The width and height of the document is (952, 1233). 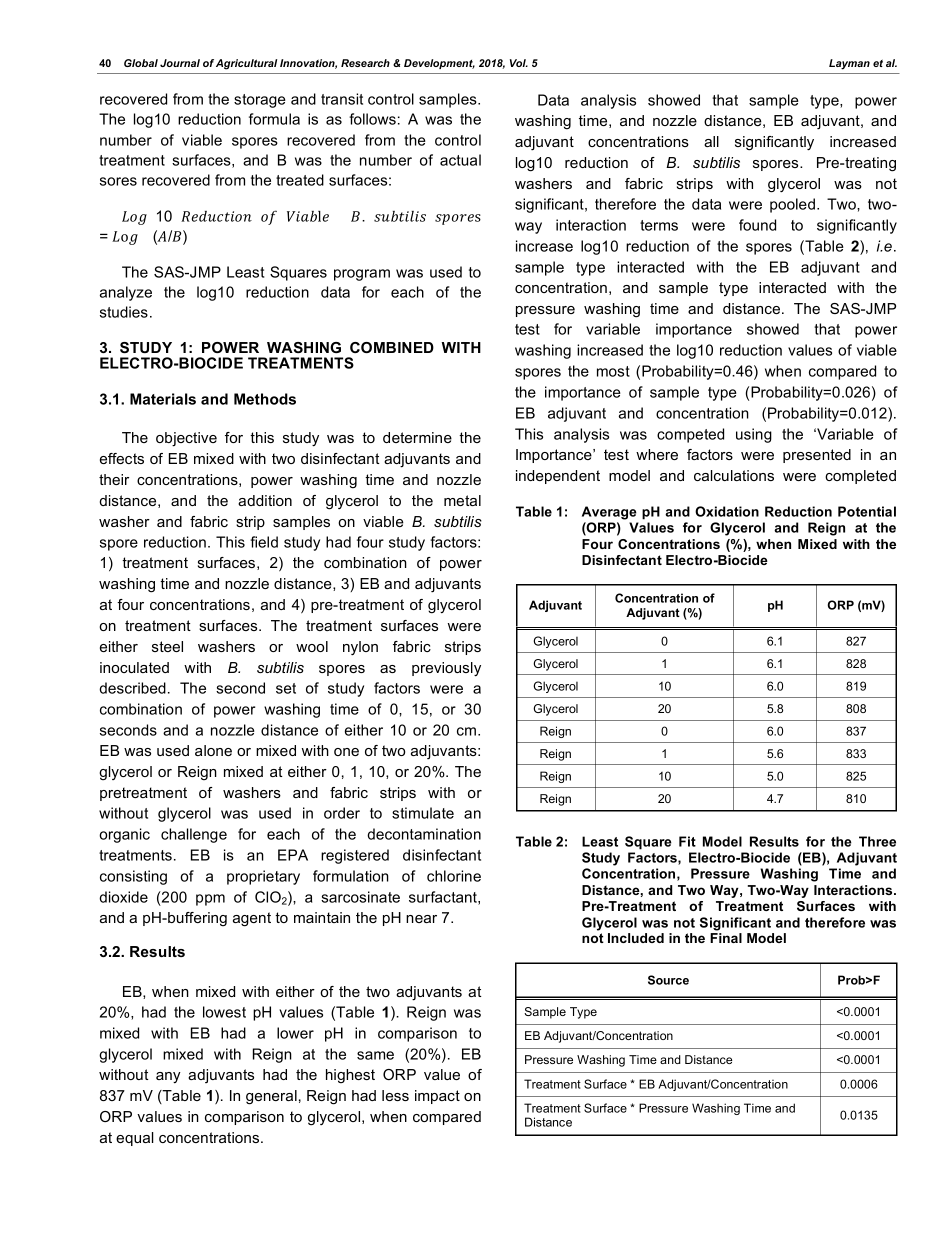 I want to click on Materials, so click(x=163, y=399).
